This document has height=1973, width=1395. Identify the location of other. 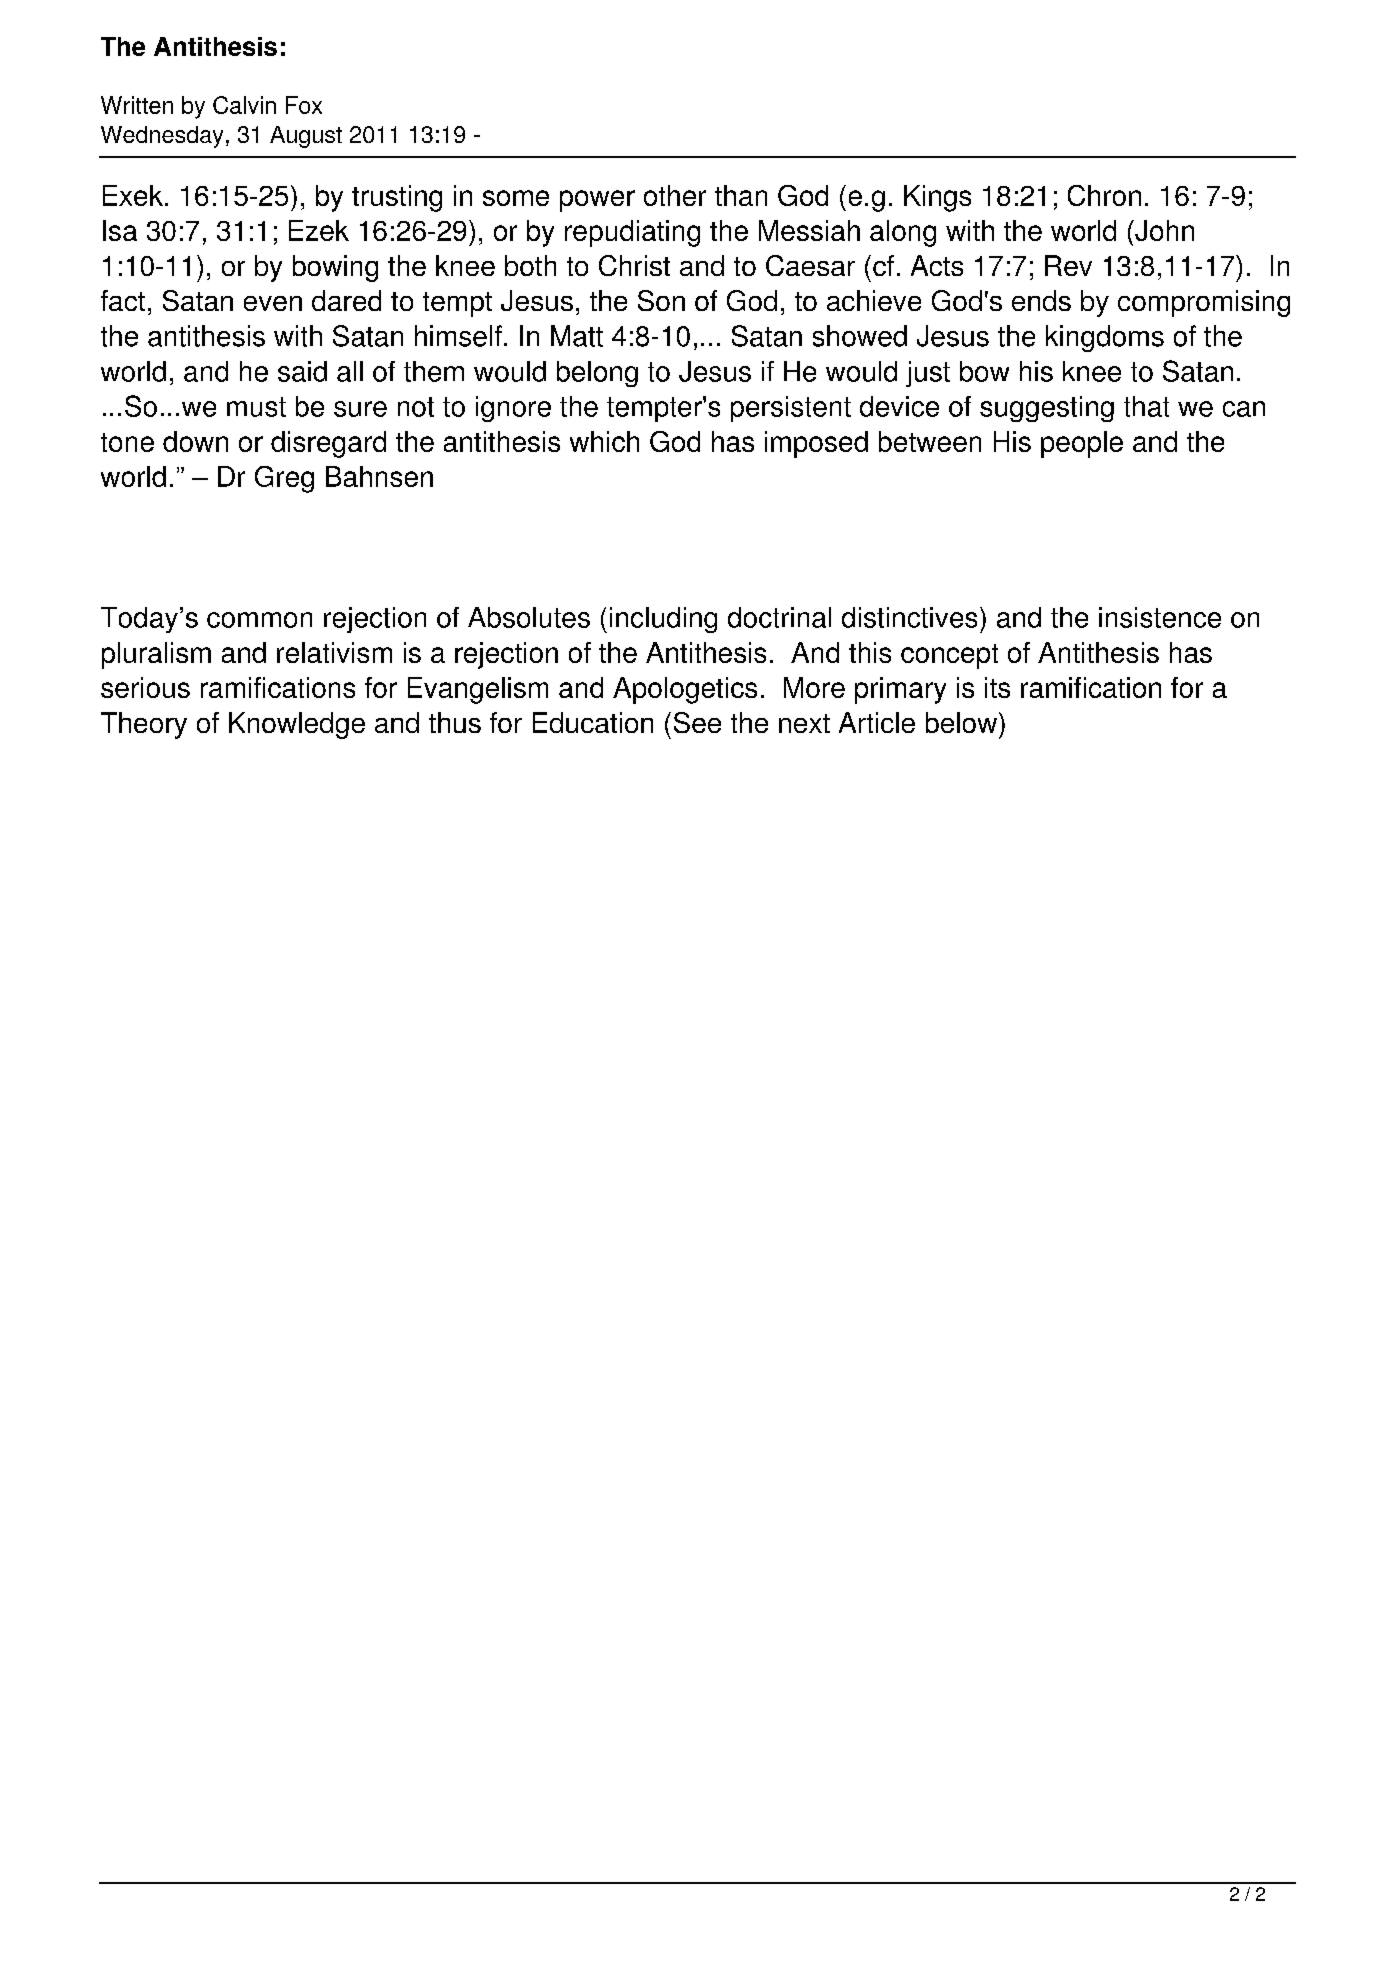
(675, 195).
